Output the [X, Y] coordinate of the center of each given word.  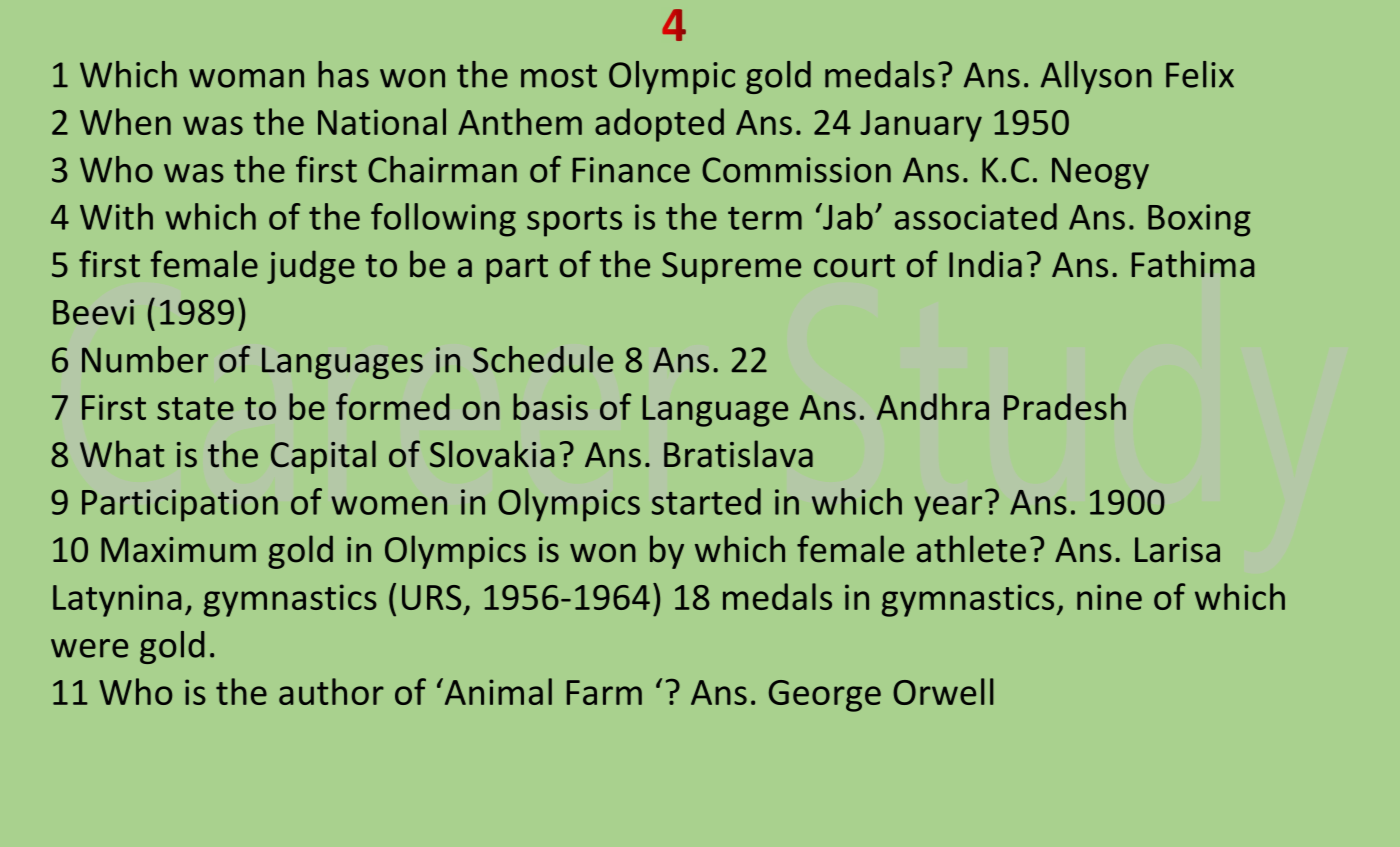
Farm [604, 692]
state [195, 408]
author [331, 691]
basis [550, 406]
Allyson [1096, 77]
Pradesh [1065, 406]
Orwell [943, 691]
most [559, 76]
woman [246, 78]
